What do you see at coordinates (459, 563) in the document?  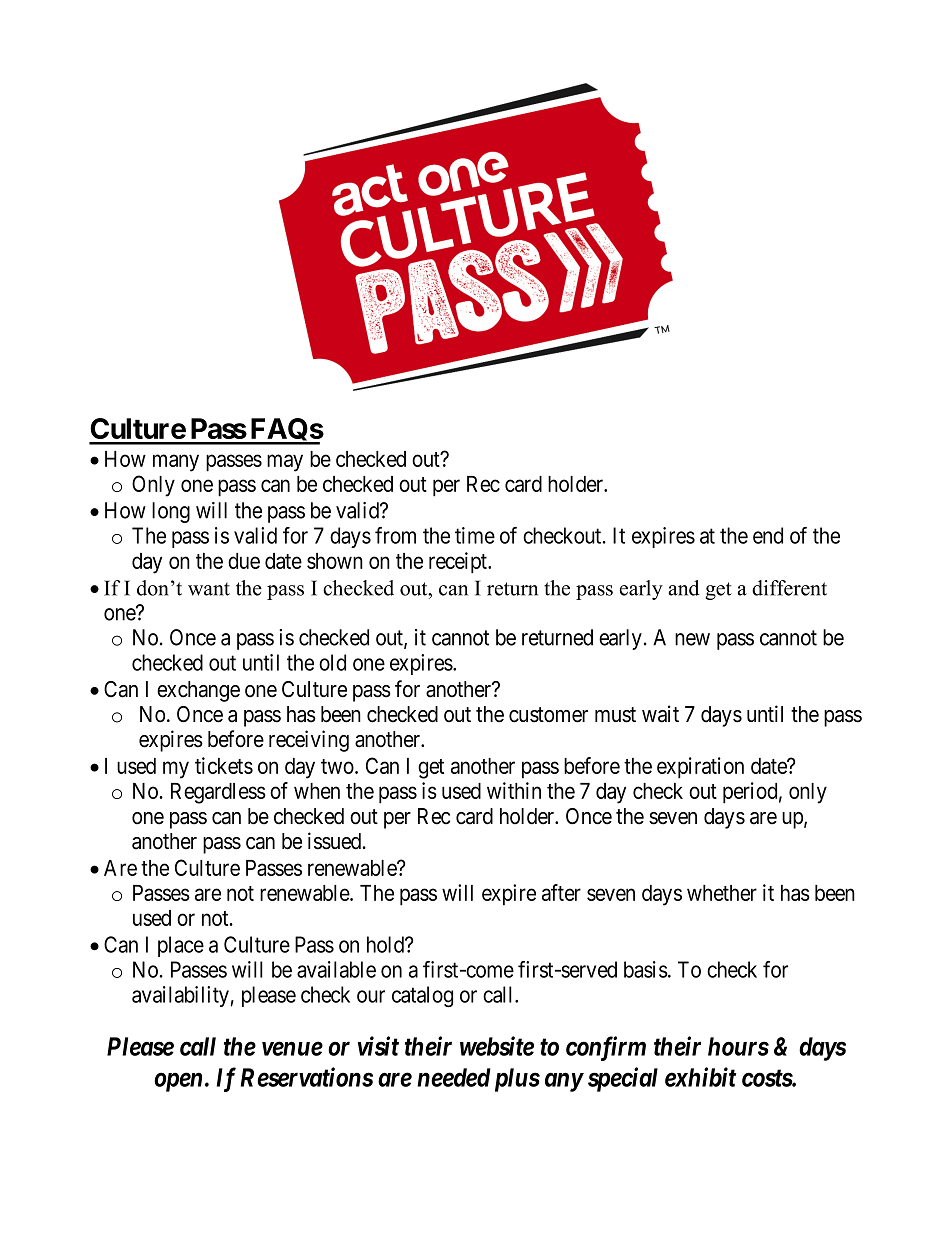 I see `receipt` at bounding box center [459, 563].
